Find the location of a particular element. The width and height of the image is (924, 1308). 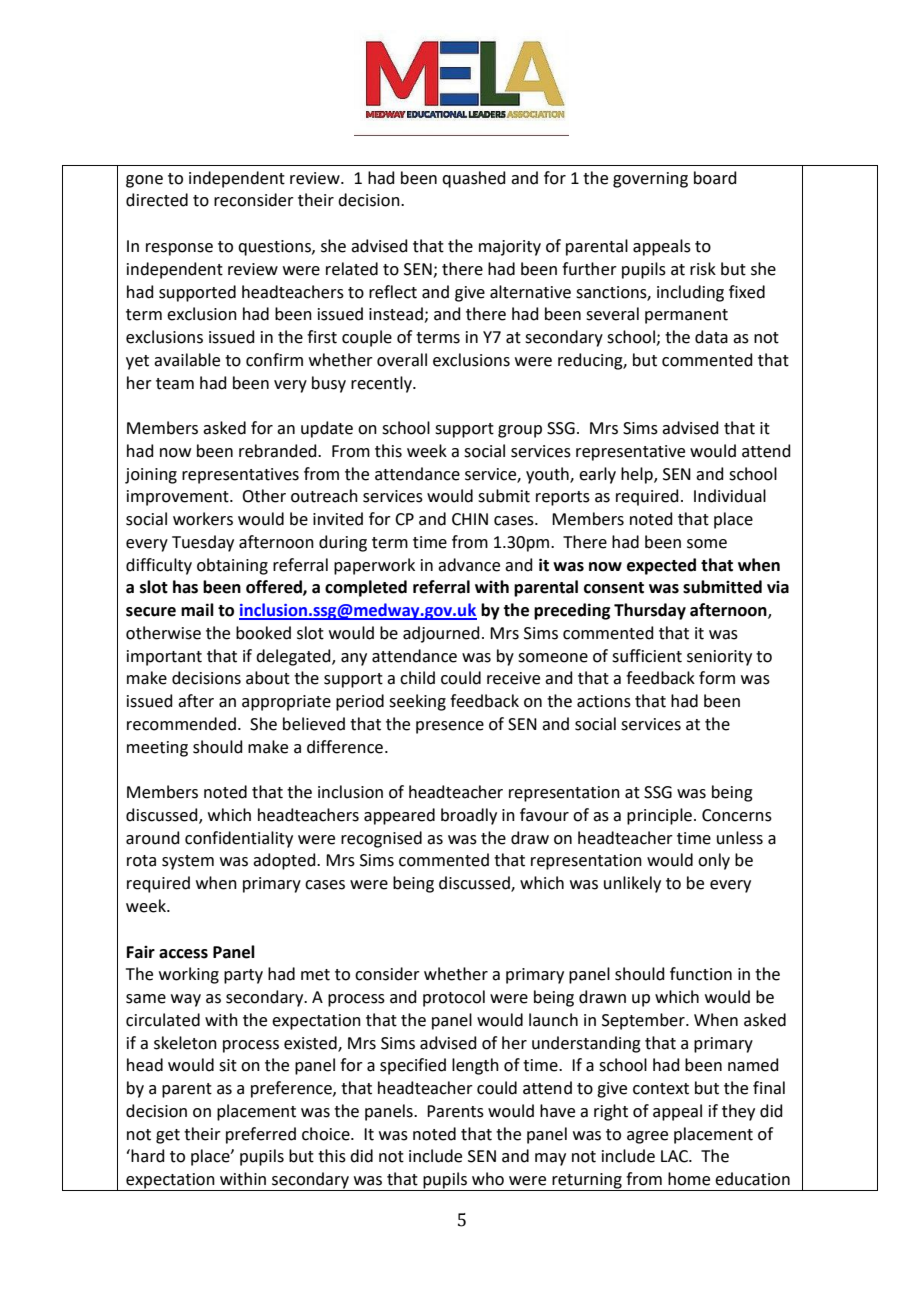

who is located at coordinates (488, 1179).
